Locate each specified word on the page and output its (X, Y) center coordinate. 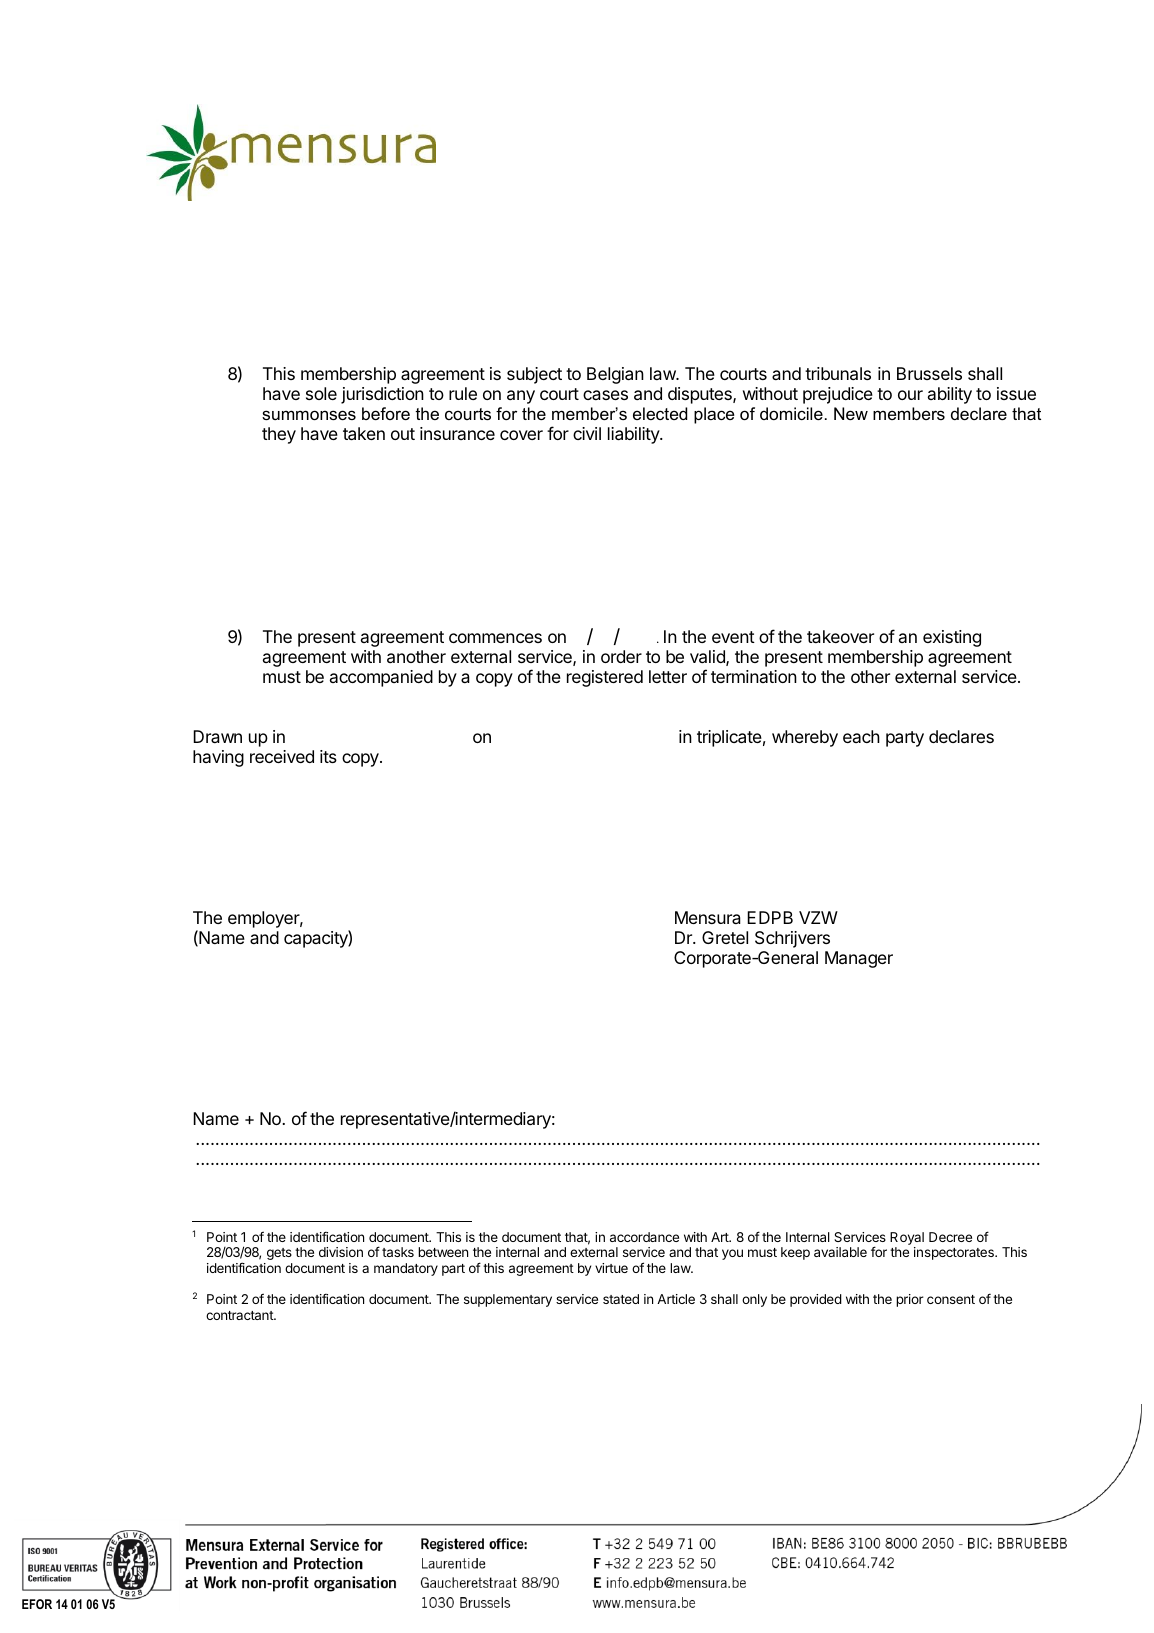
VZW (818, 917)
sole (321, 393)
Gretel (725, 937)
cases (605, 395)
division (341, 1252)
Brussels (929, 373)
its (328, 756)
